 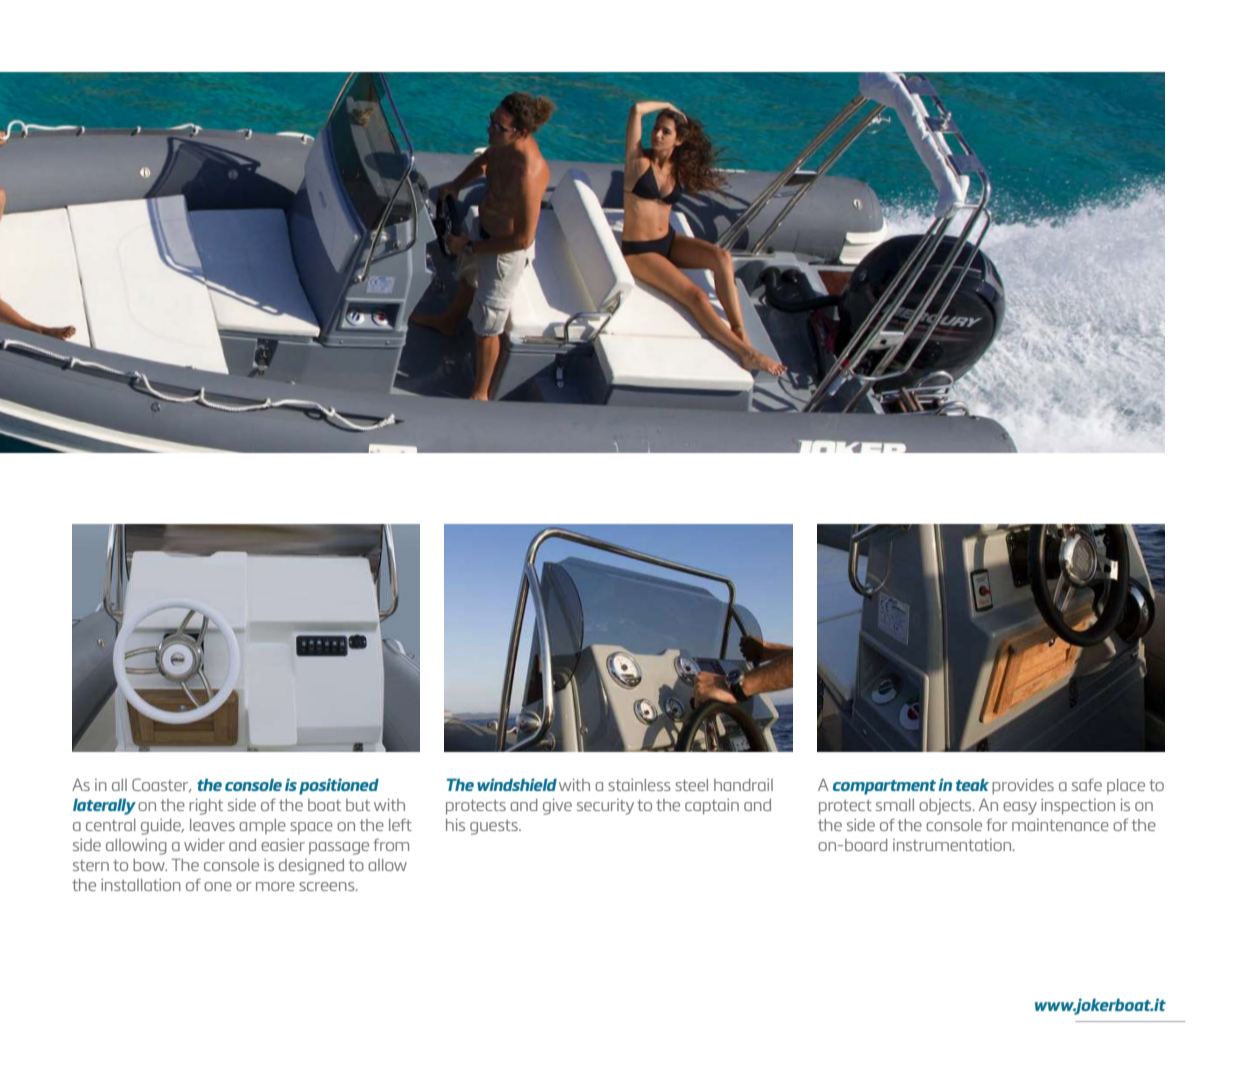 I want to click on installation, so click(x=141, y=884).
